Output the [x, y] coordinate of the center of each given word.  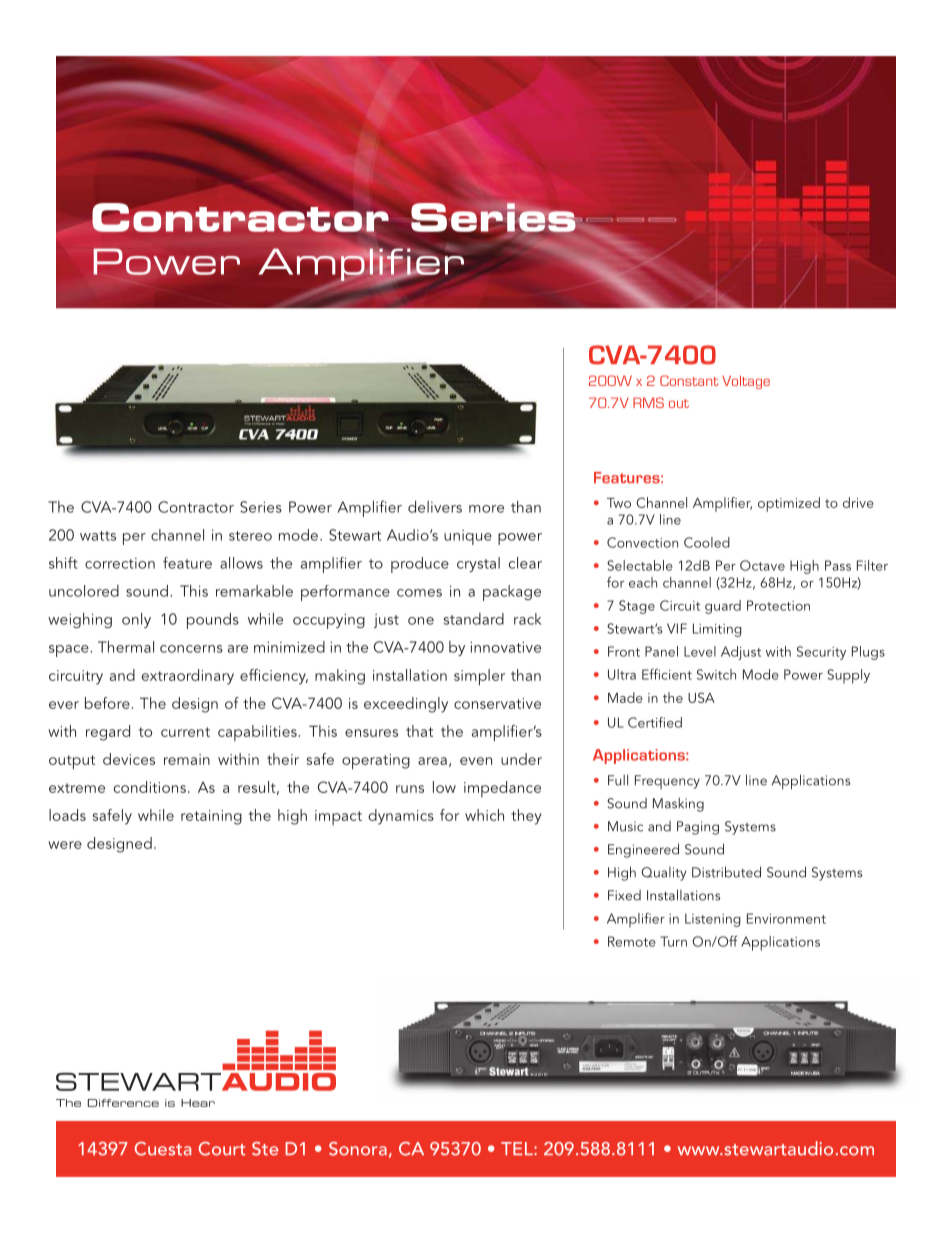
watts [98, 536]
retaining [211, 817]
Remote [632, 941]
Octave [762, 565]
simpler [479, 677]
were [65, 845]
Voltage [746, 382]
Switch [716, 674]
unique [468, 537]
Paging [698, 828]
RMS [648, 402]
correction [120, 563]
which [484, 815]
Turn [673, 941]
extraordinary [188, 677]
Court [221, 1149]
